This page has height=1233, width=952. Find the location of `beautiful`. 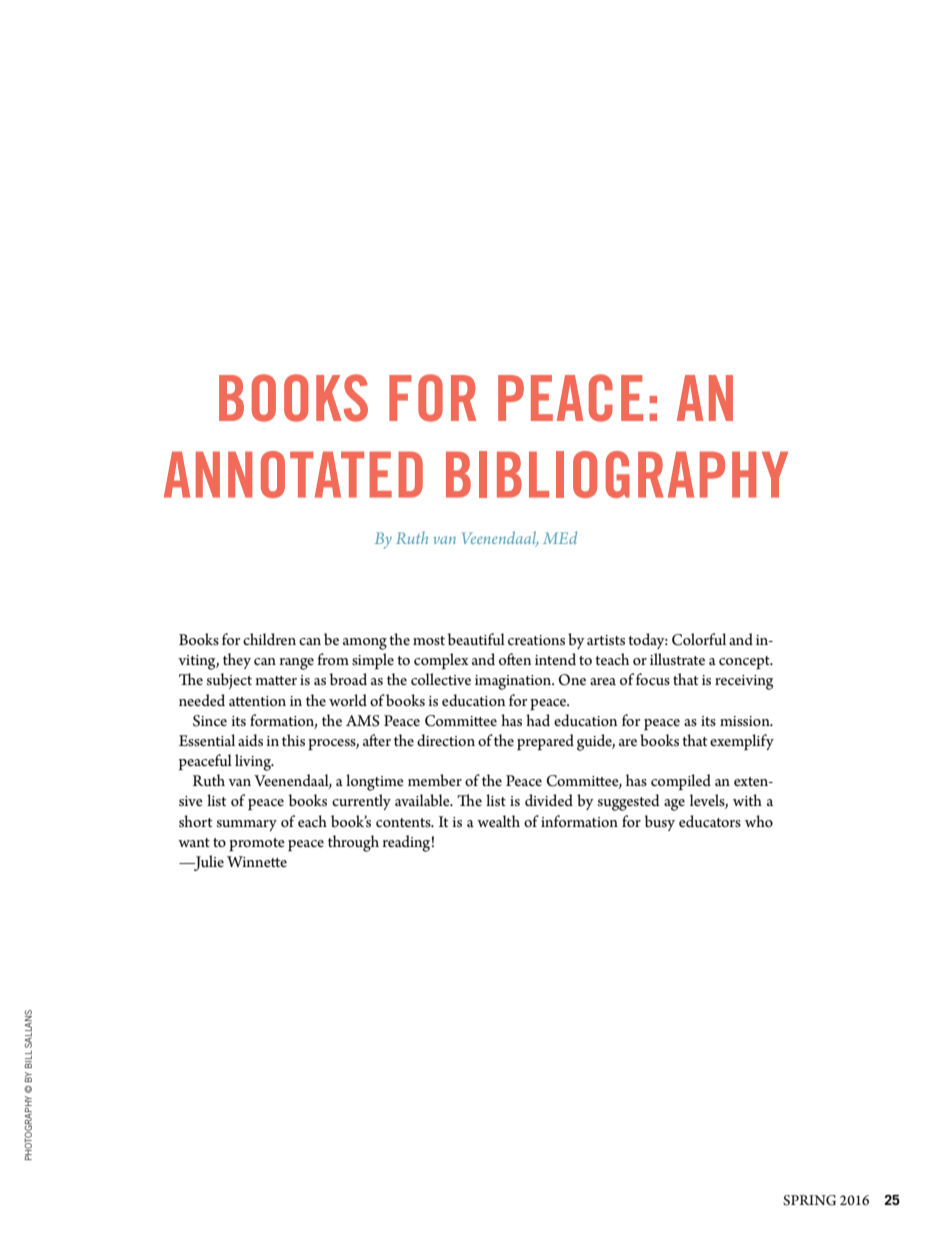

beautiful is located at coordinates (476, 639).
